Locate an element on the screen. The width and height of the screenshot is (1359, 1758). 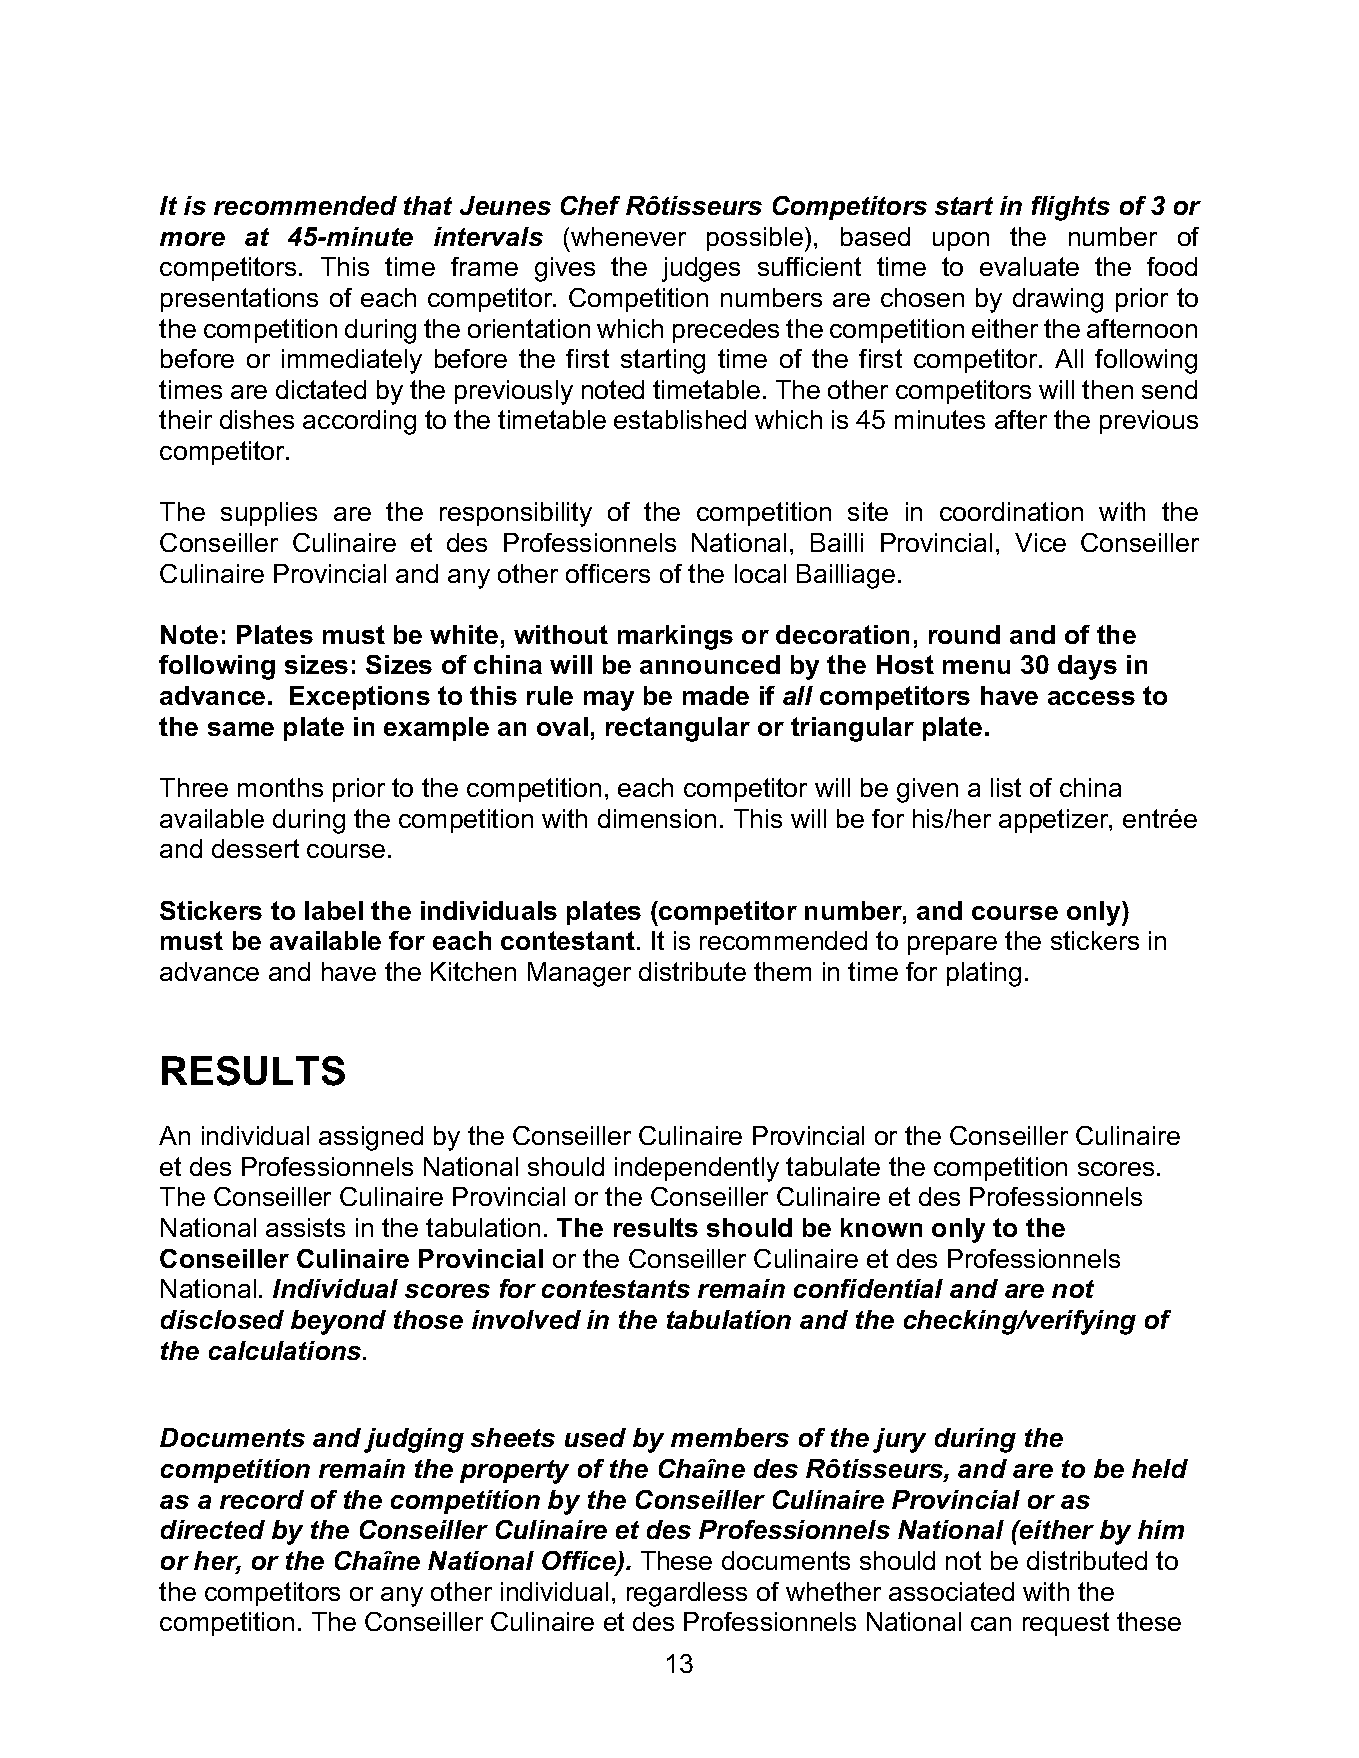
Exceptions is located at coordinates (360, 698).
